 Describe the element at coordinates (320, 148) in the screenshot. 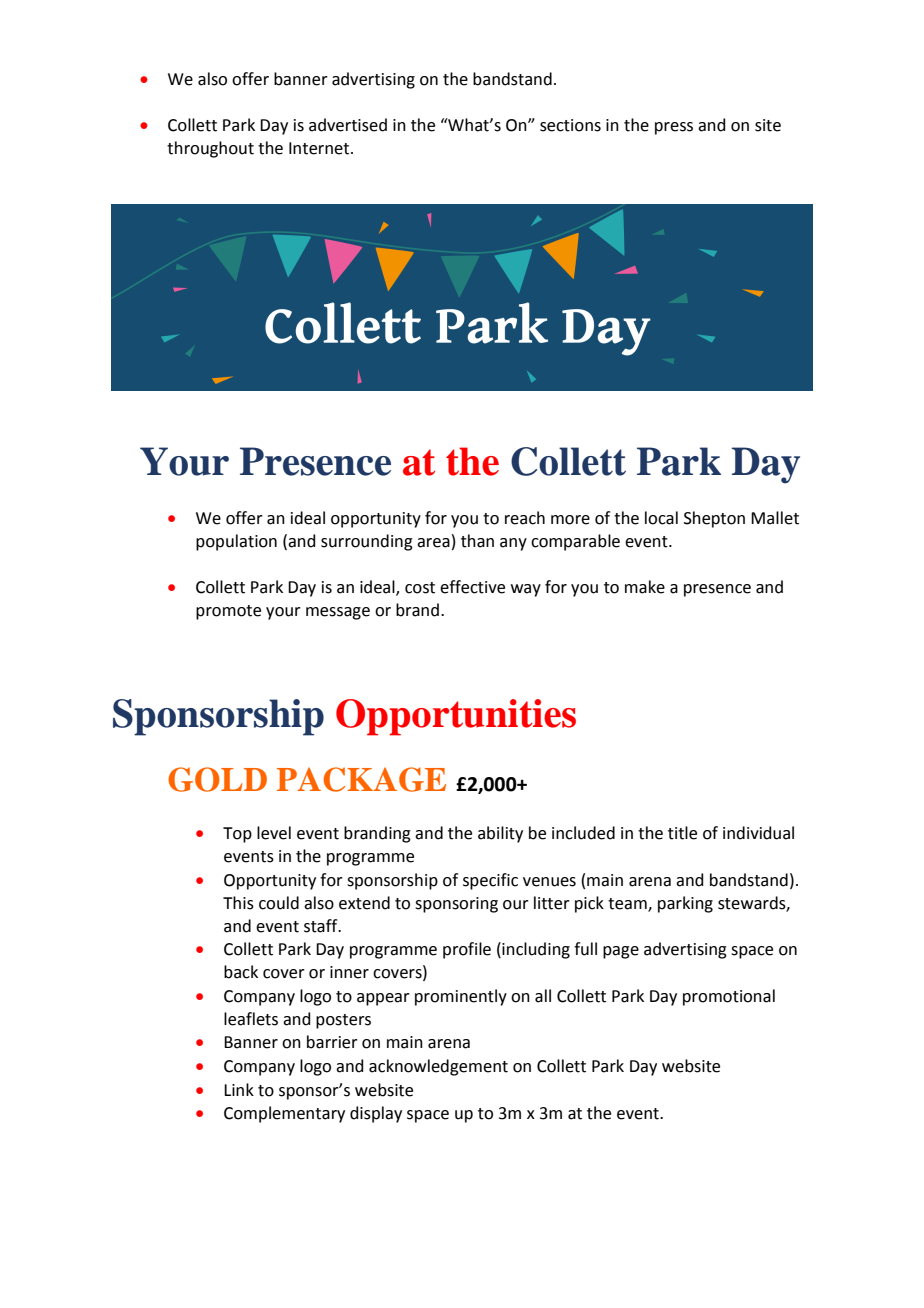

I see `Internet` at that location.
